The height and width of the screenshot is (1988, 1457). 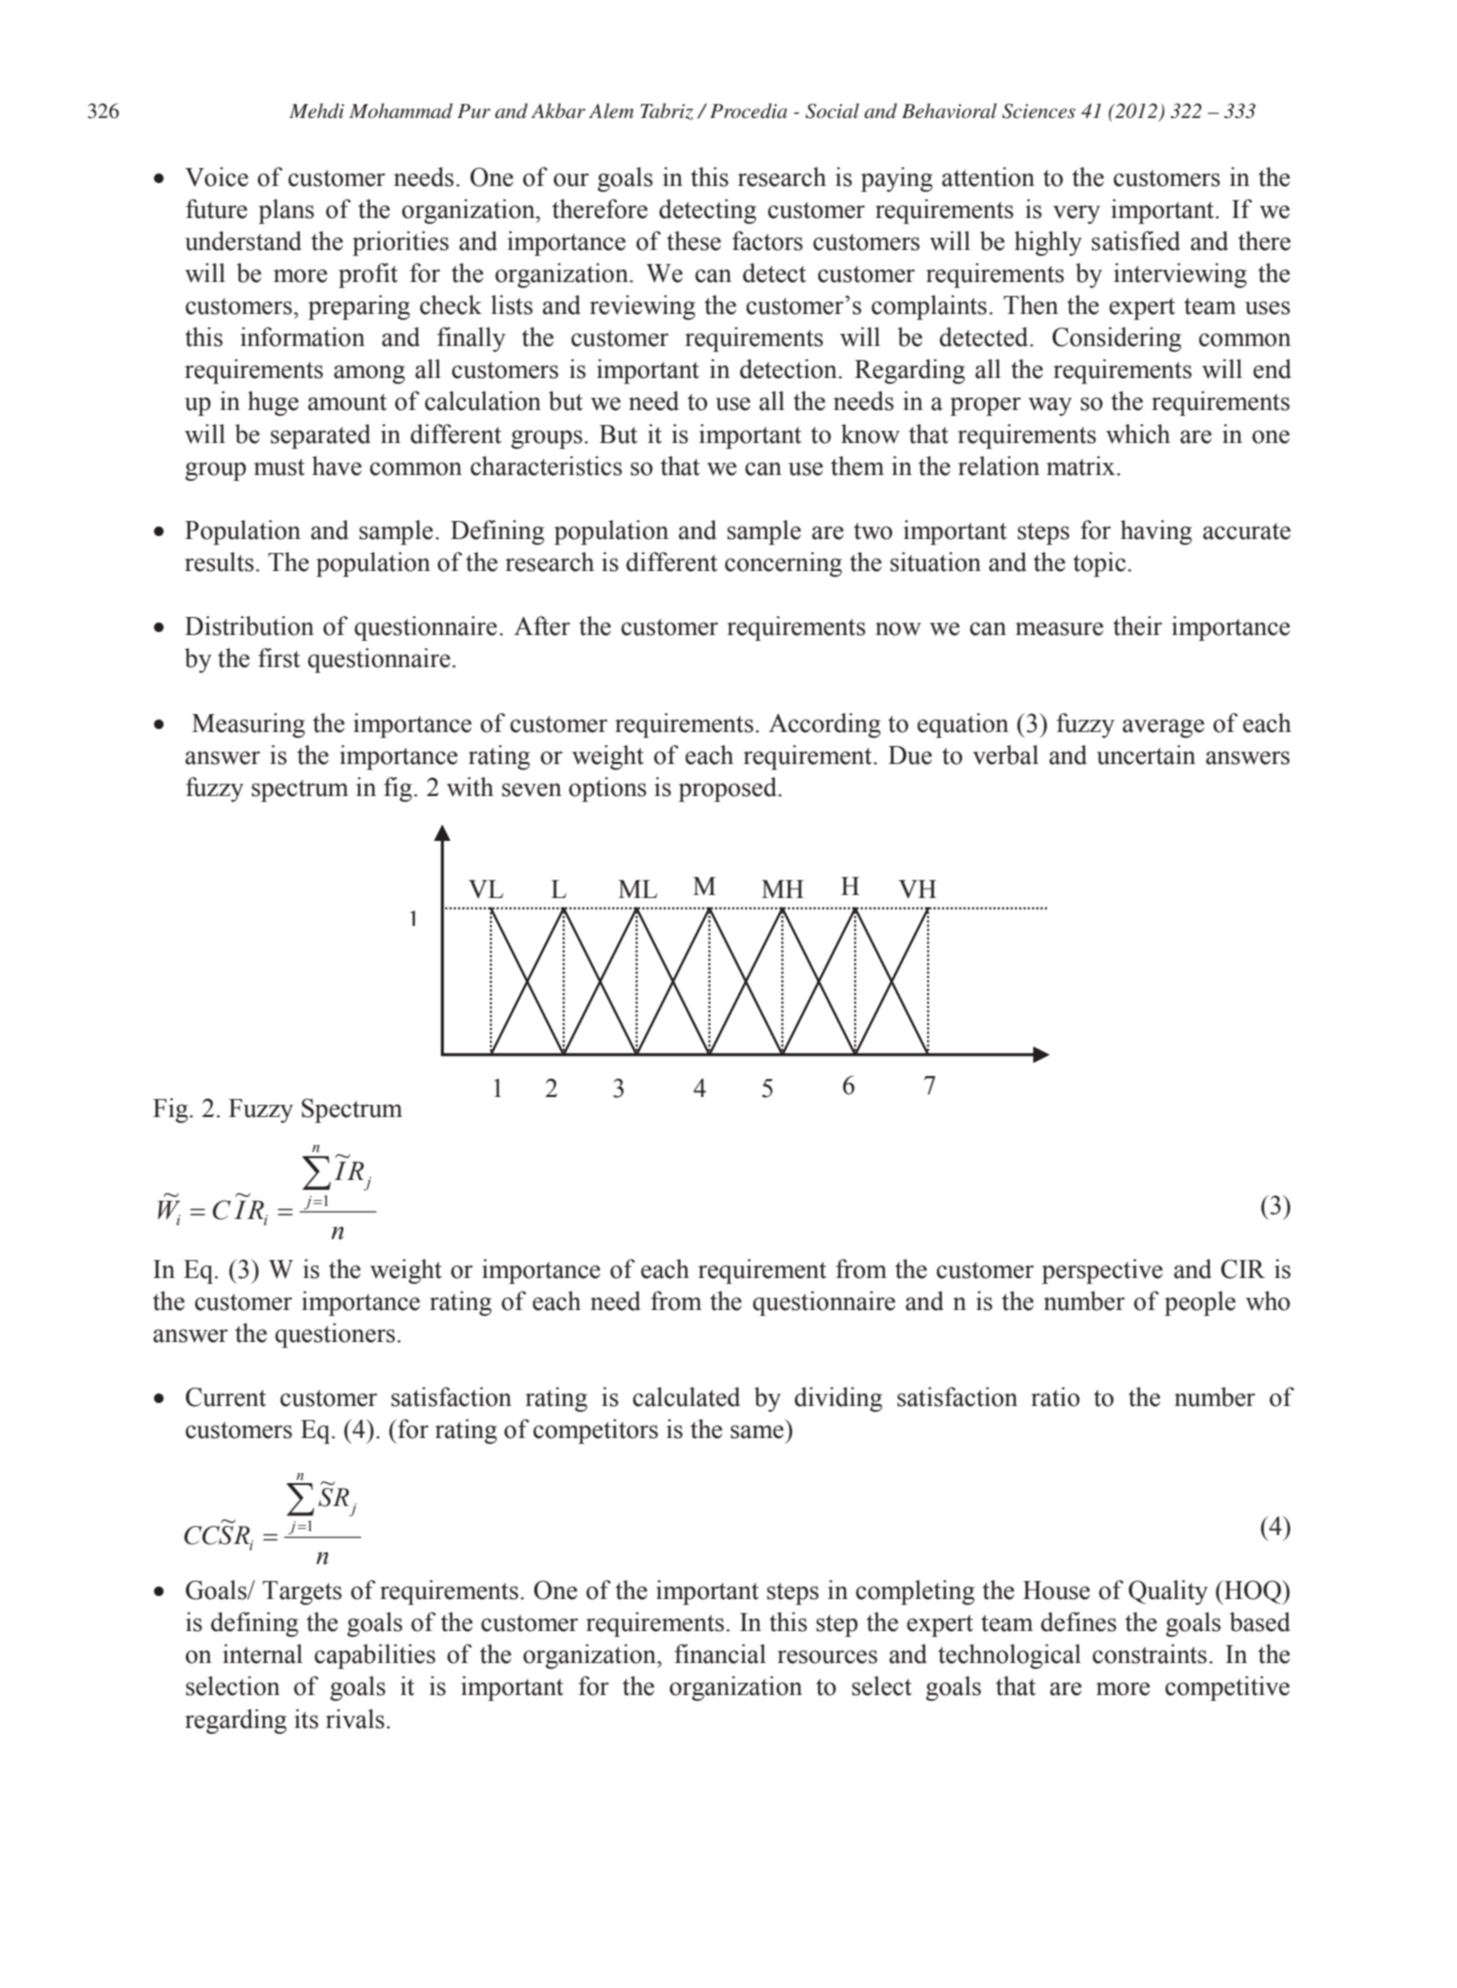 I want to click on with, so click(x=470, y=787).
